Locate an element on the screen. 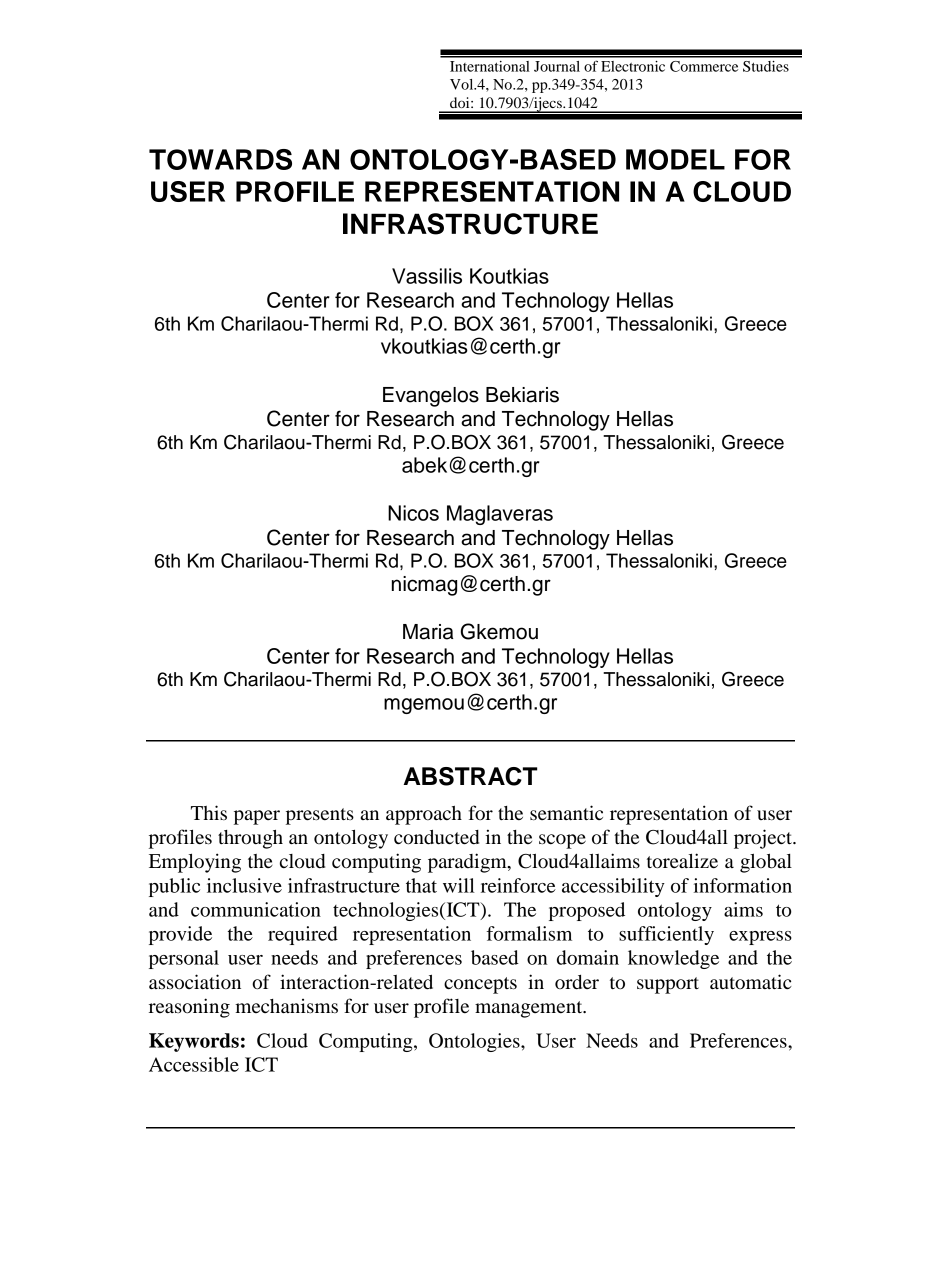 This screenshot has height=1288, width=941. approach is located at coordinates (424, 815).
